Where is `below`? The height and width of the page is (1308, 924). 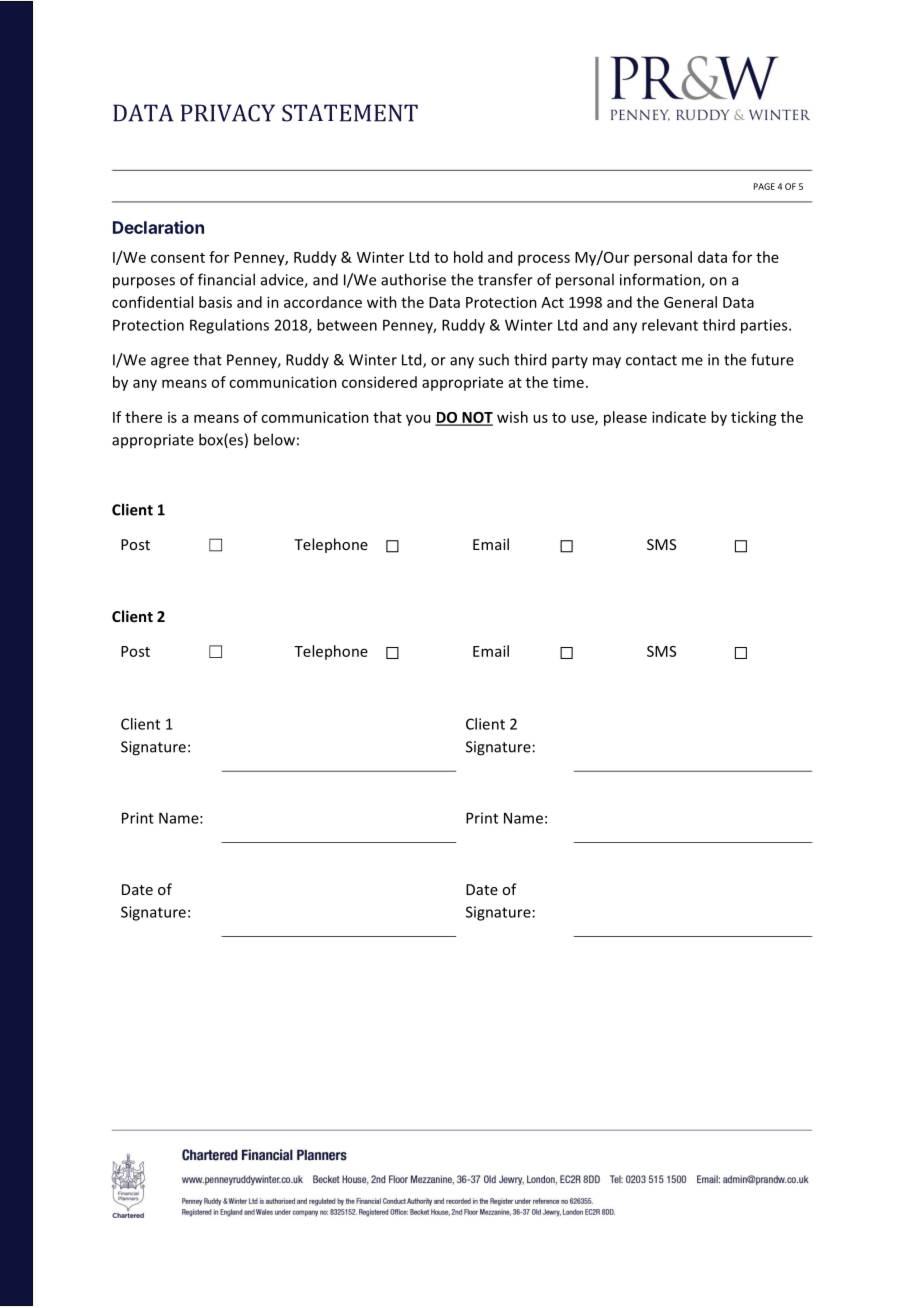 below is located at coordinates (274, 439).
